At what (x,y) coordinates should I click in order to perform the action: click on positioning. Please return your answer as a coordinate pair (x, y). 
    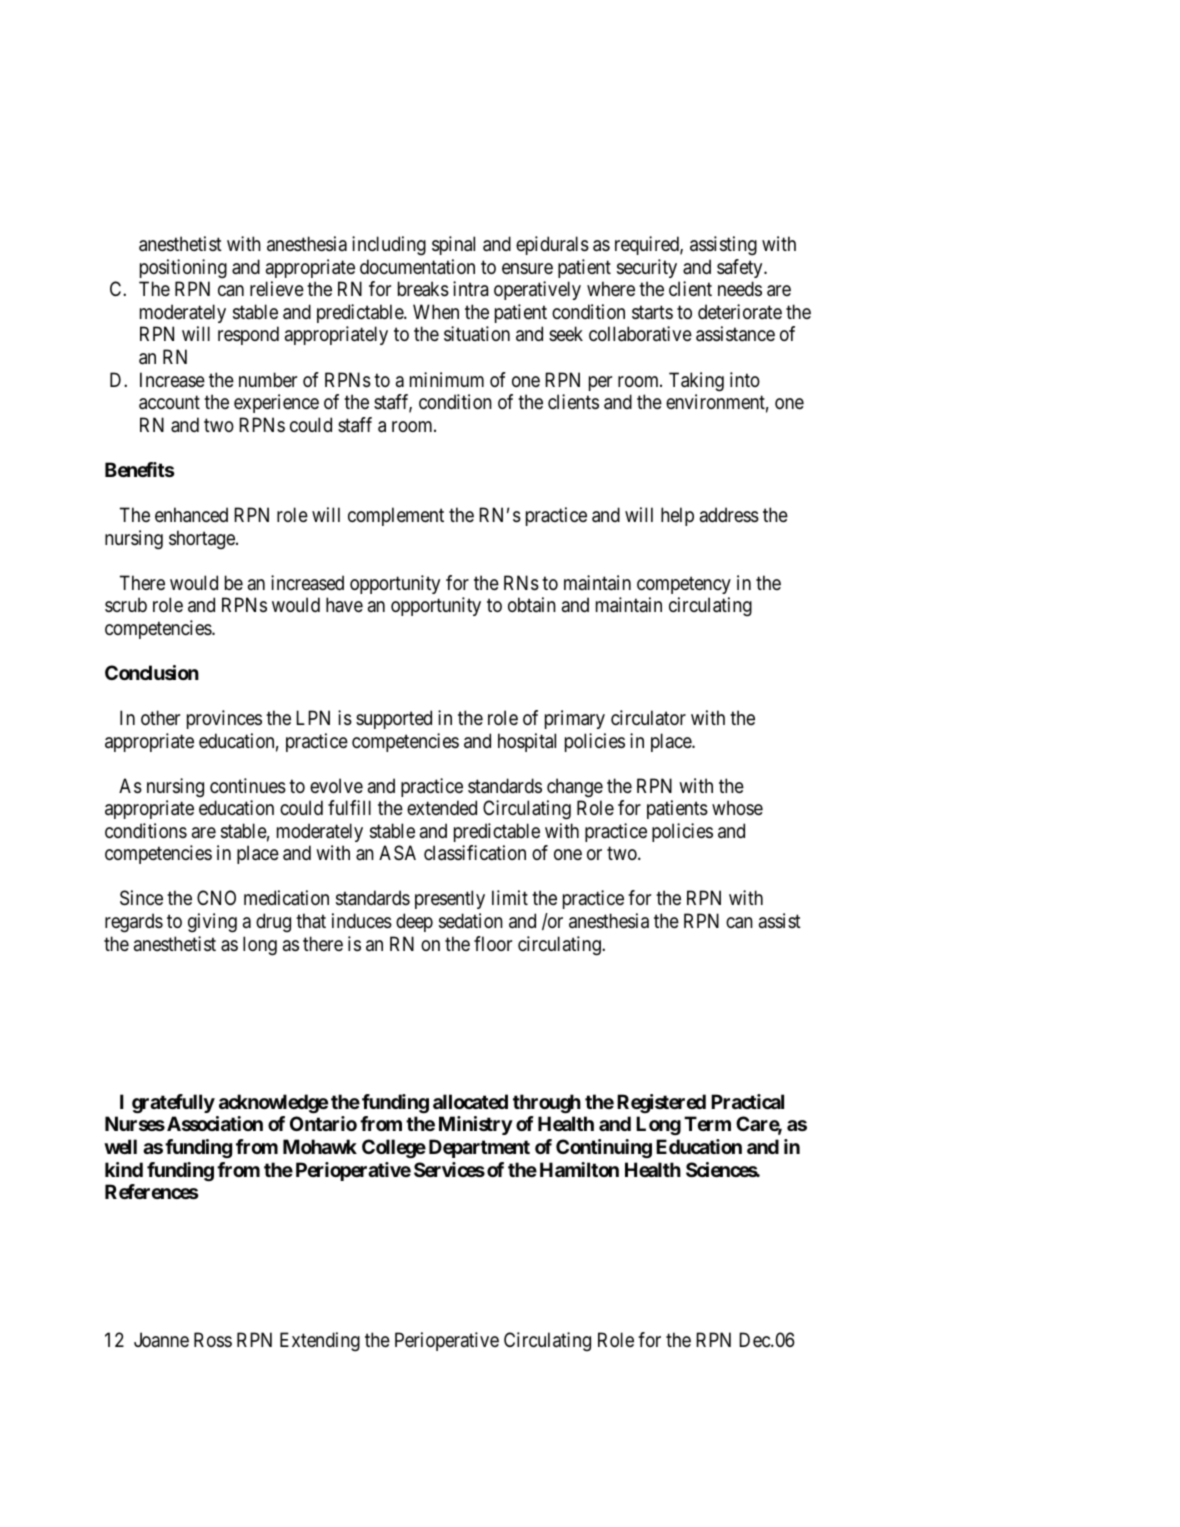
    Looking at the image, I should click on (183, 268).
